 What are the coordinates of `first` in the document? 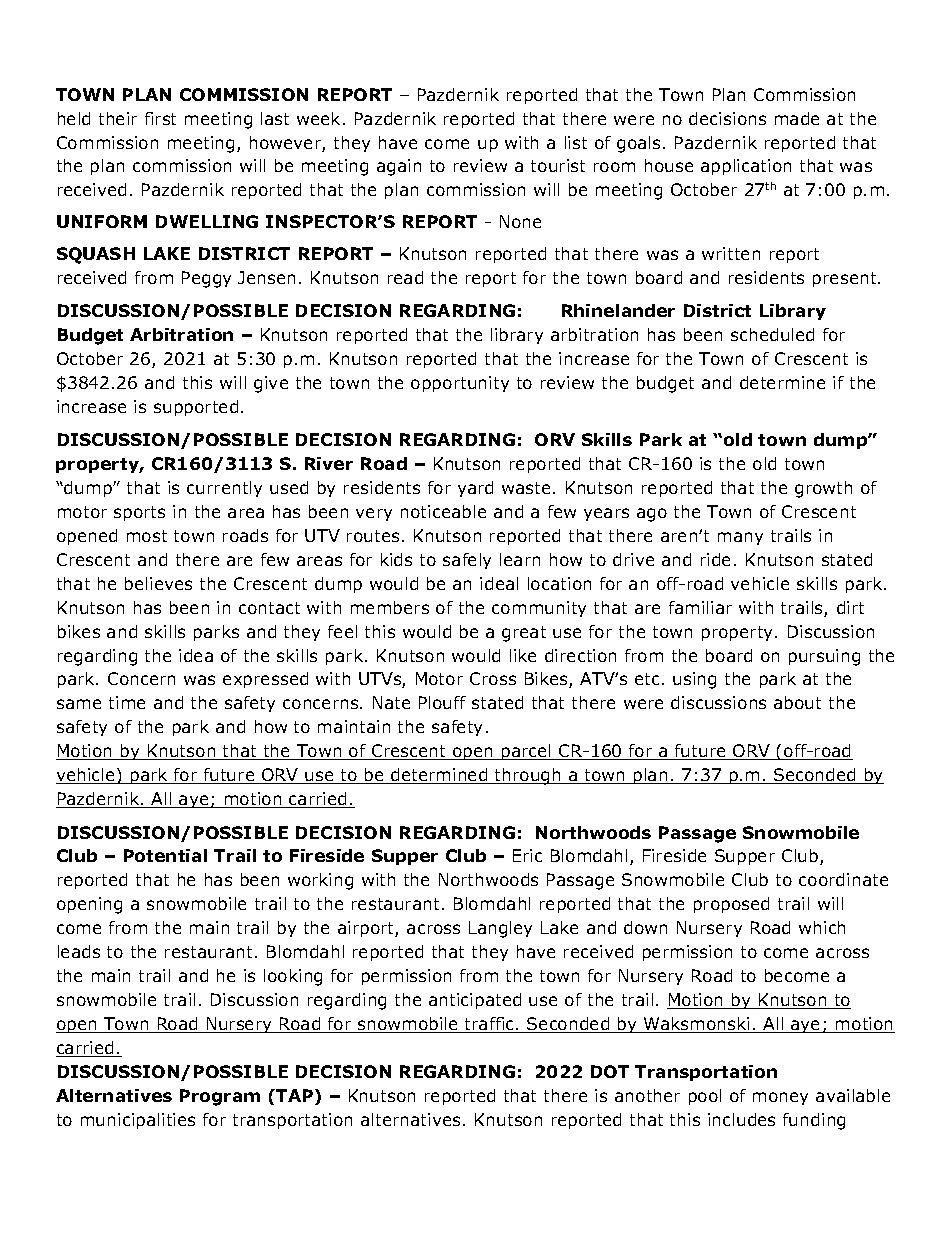 It's located at (160, 118).
